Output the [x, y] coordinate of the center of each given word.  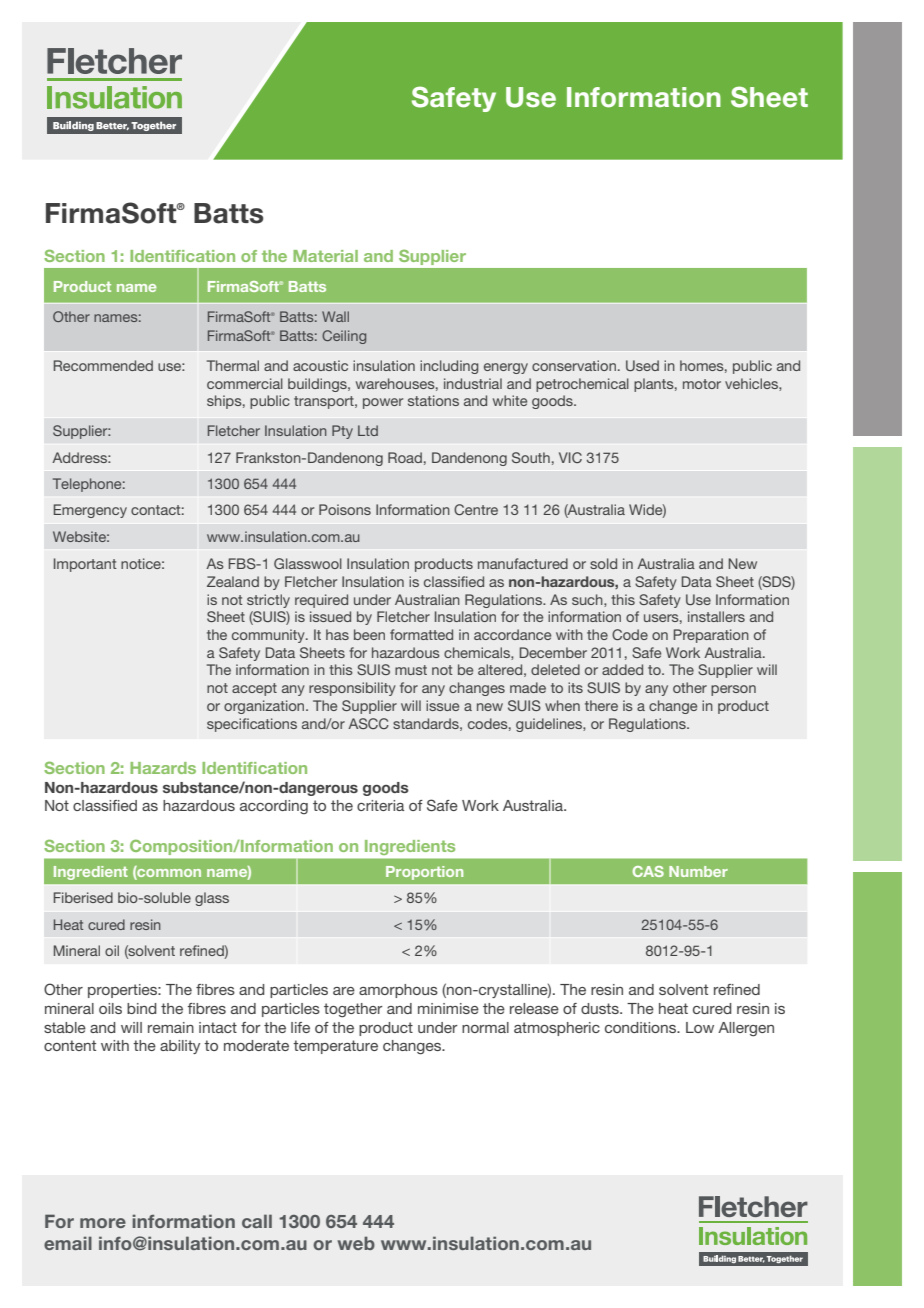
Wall [335, 316]
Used [642, 365]
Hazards [163, 768]
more [103, 1223]
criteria [380, 805]
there [601, 705]
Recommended [103, 365]
